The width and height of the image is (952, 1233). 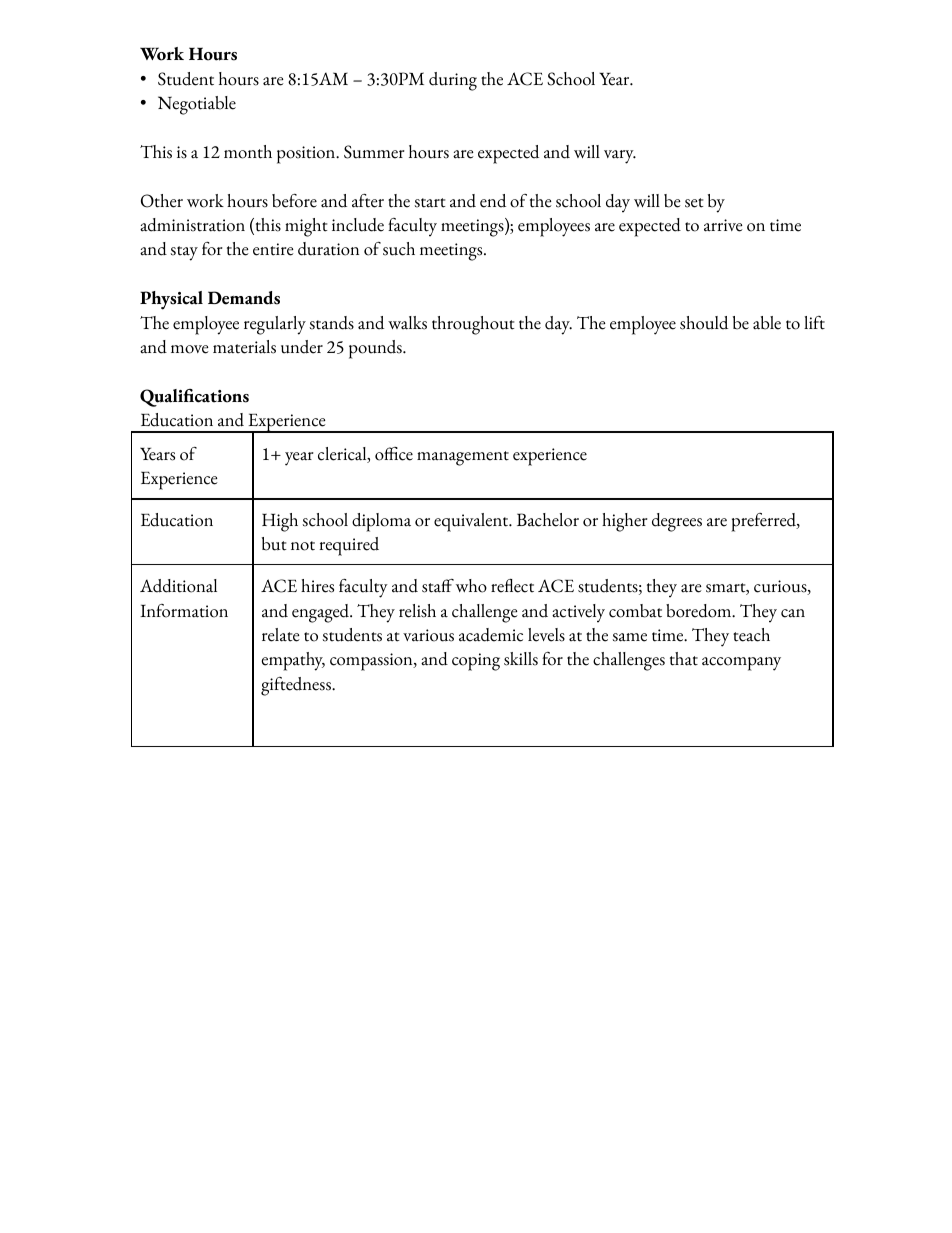 What do you see at coordinates (453, 81) in the image?
I see `during` at bounding box center [453, 81].
